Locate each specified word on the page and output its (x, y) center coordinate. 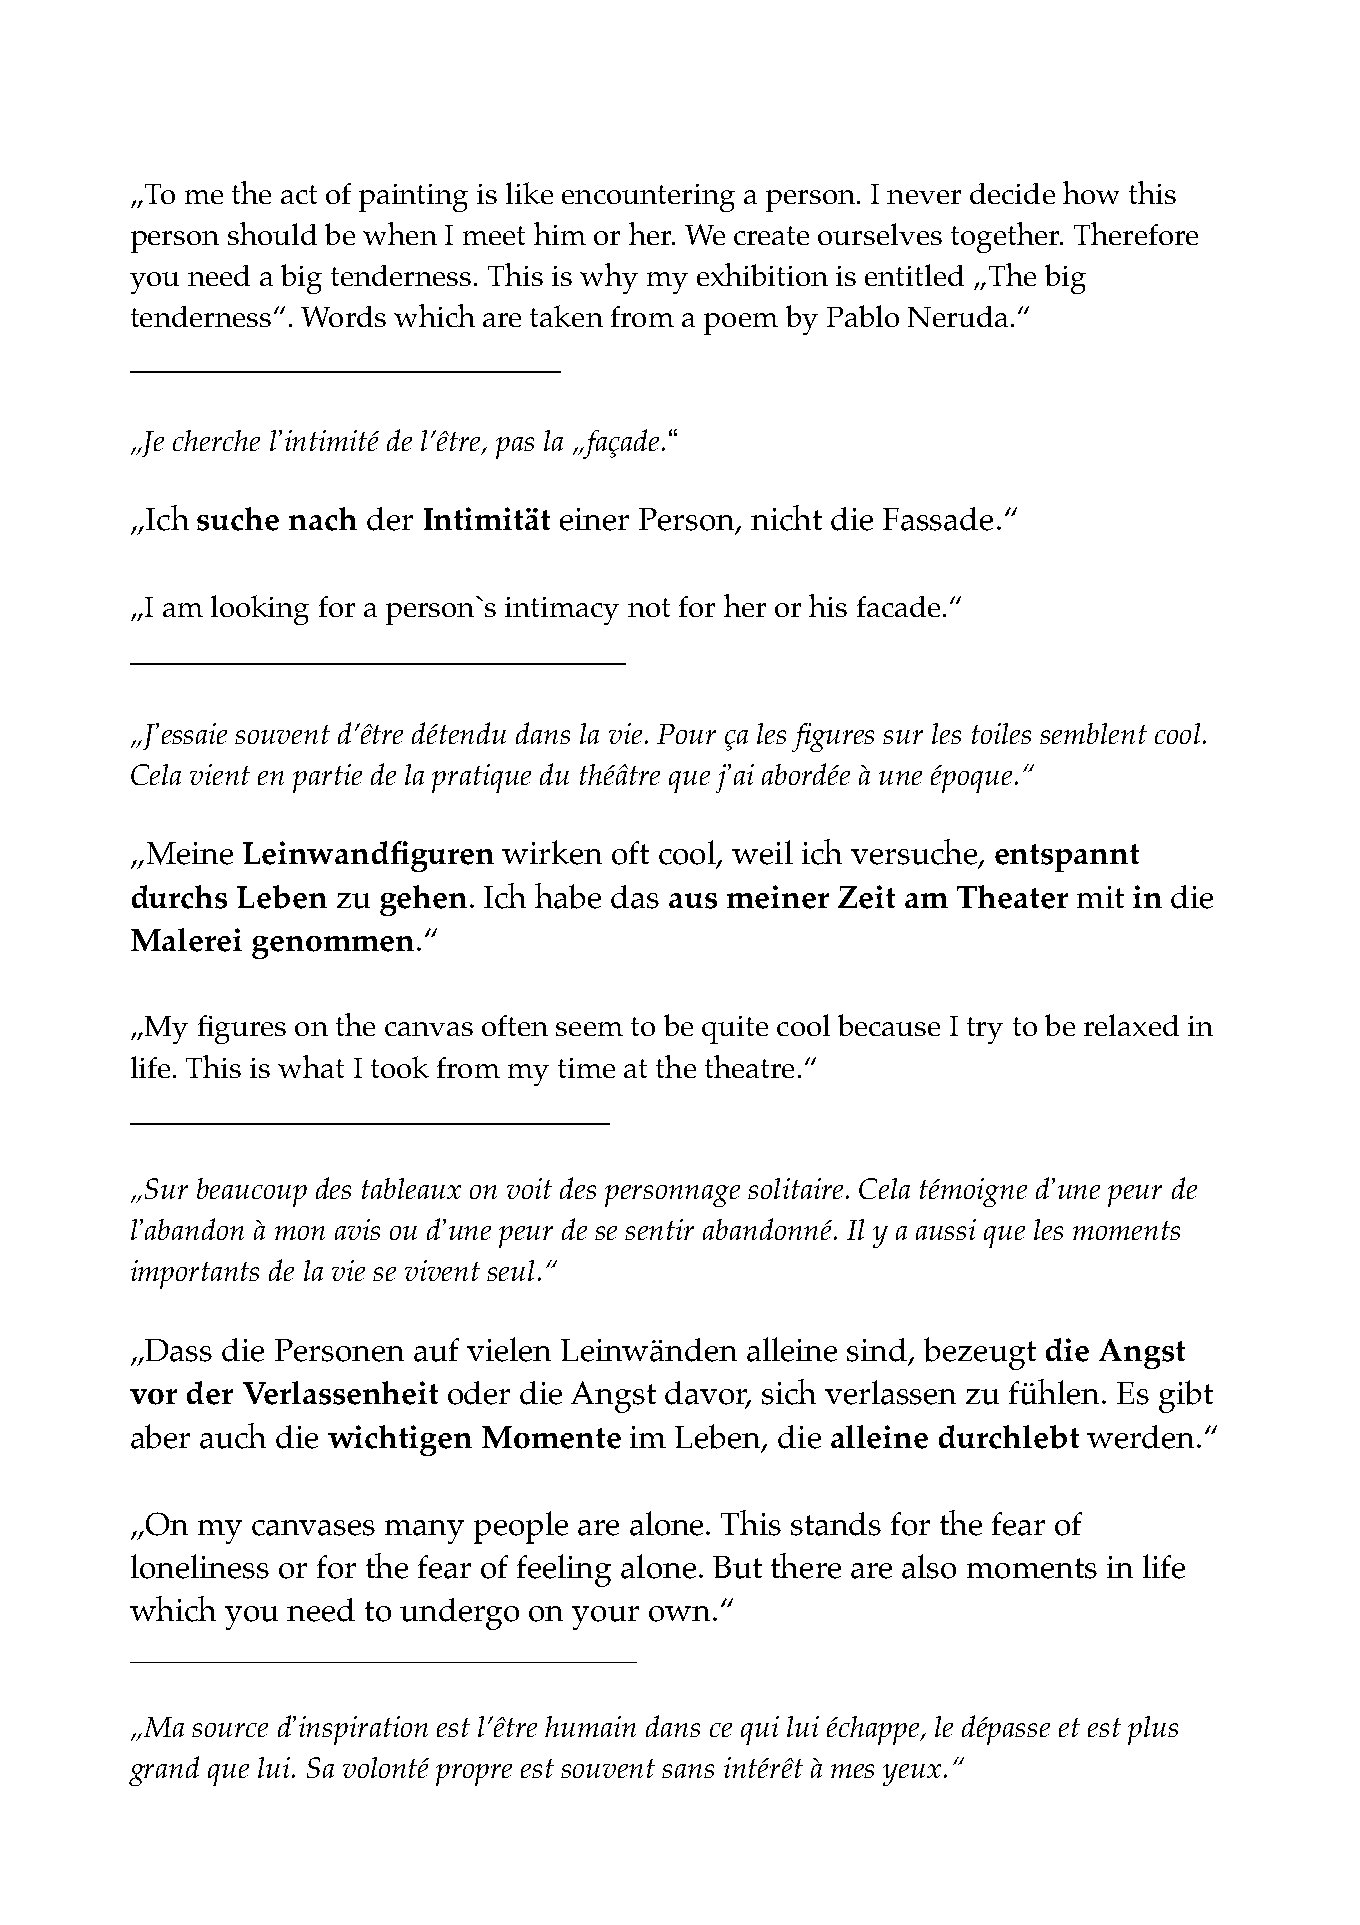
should (272, 233)
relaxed (1131, 1025)
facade (898, 606)
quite (735, 1030)
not (649, 607)
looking (260, 610)
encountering (648, 198)
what (311, 1066)
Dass (178, 1350)
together (1006, 237)
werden (1142, 1437)
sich (789, 1392)
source (230, 1730)
